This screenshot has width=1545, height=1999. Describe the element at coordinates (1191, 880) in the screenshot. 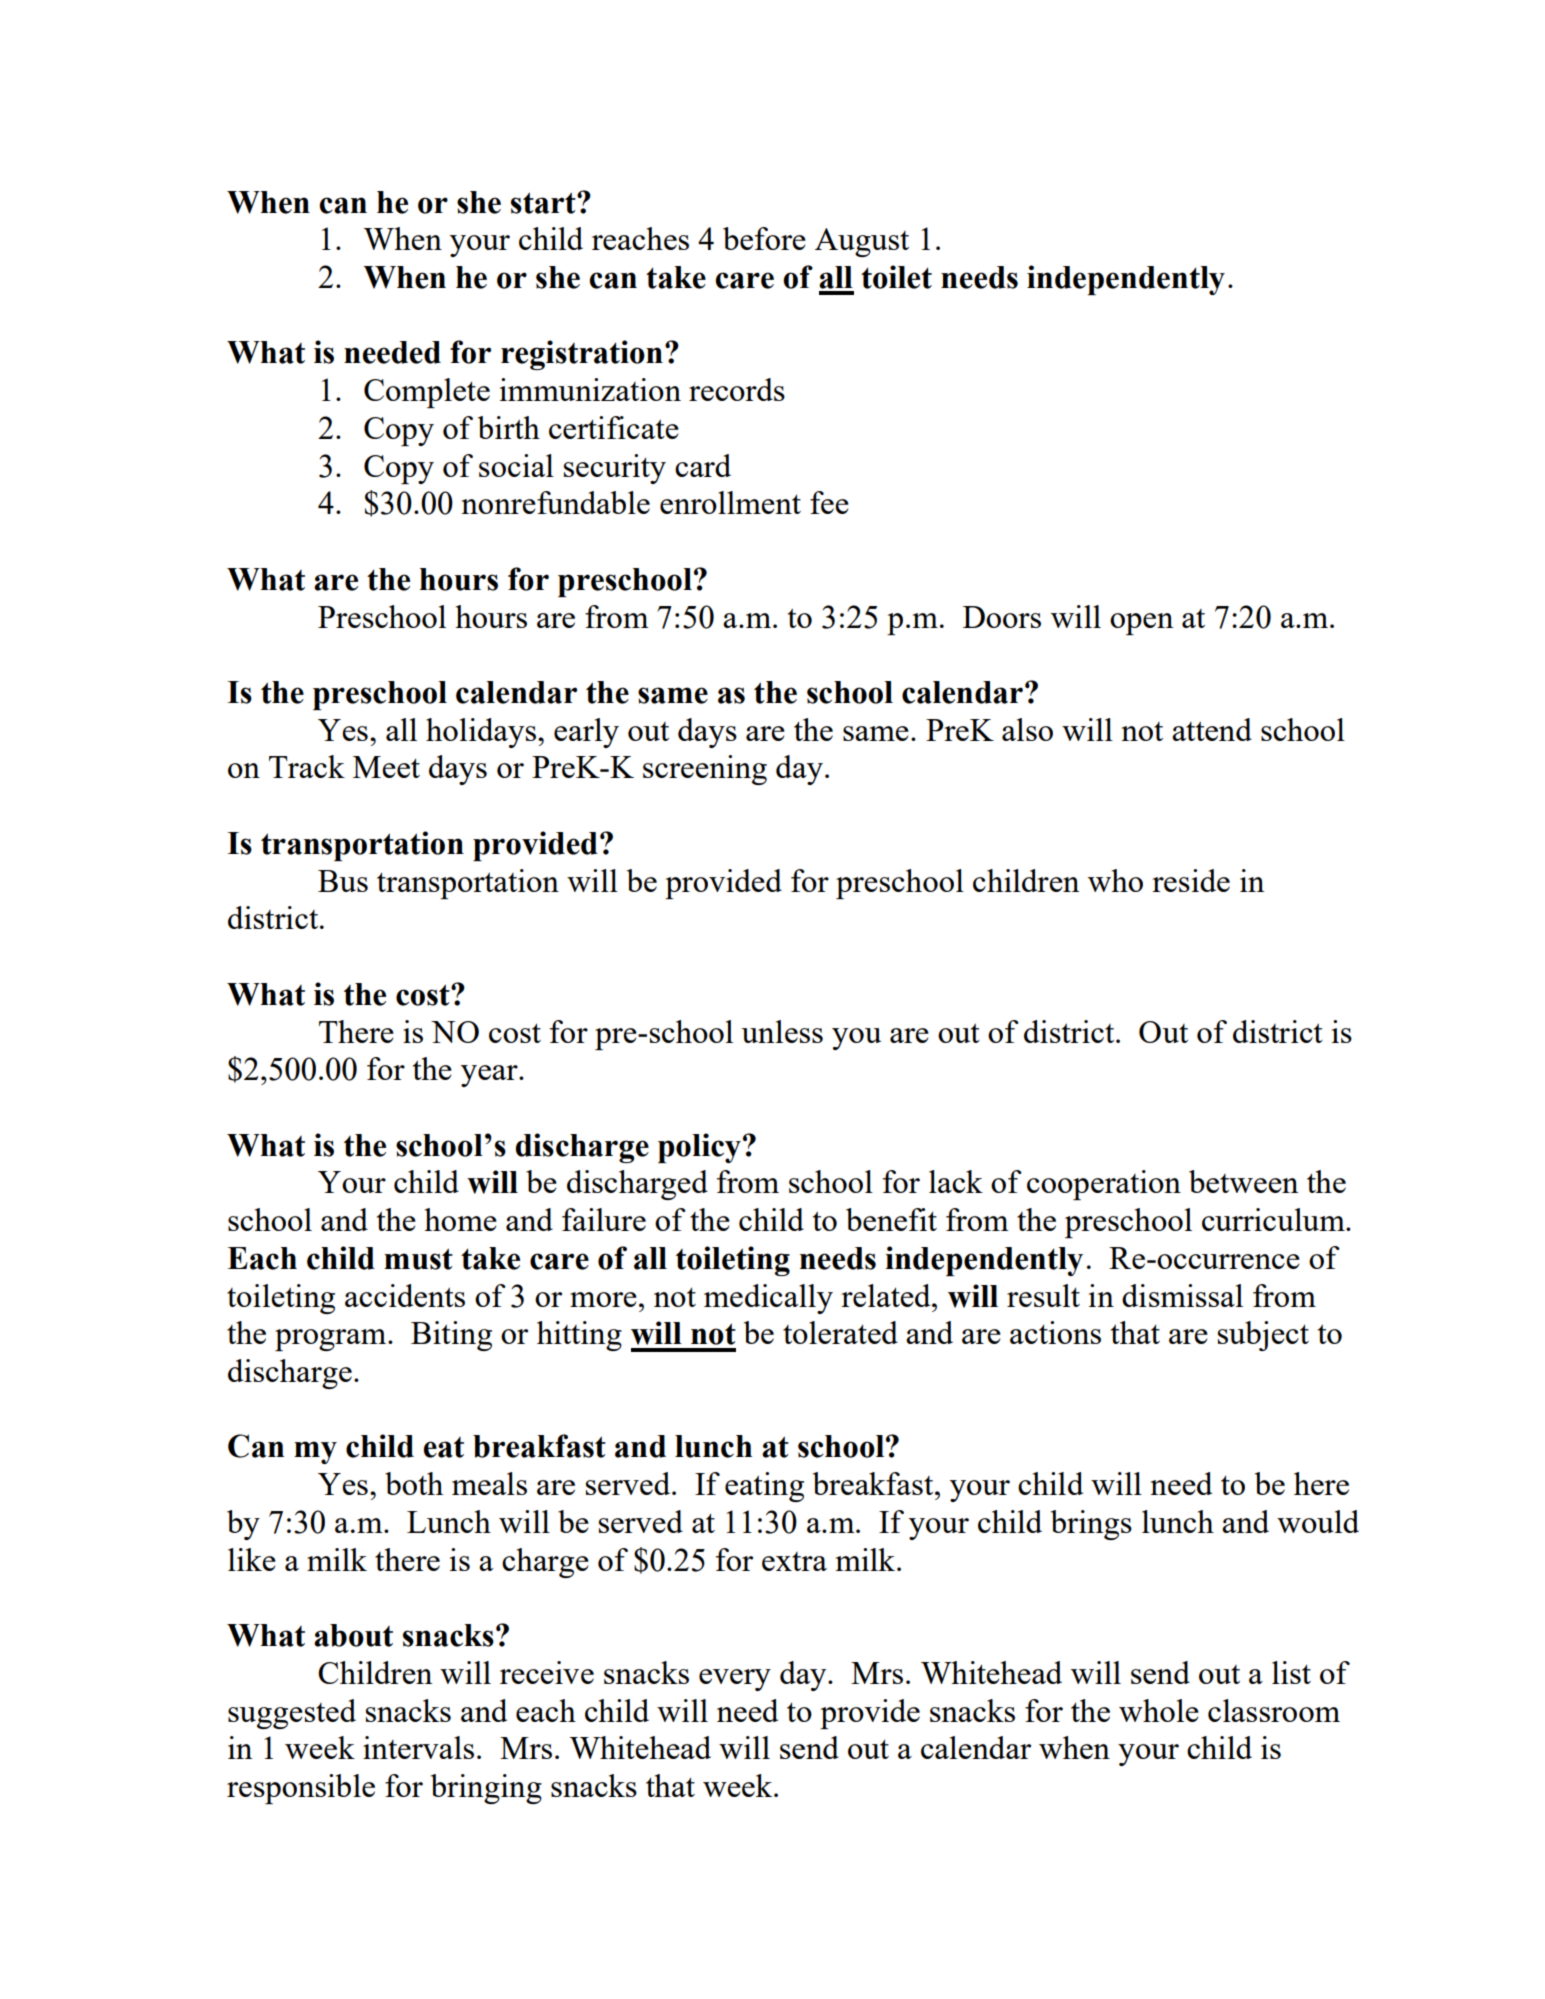

I see `reside` at that location.
